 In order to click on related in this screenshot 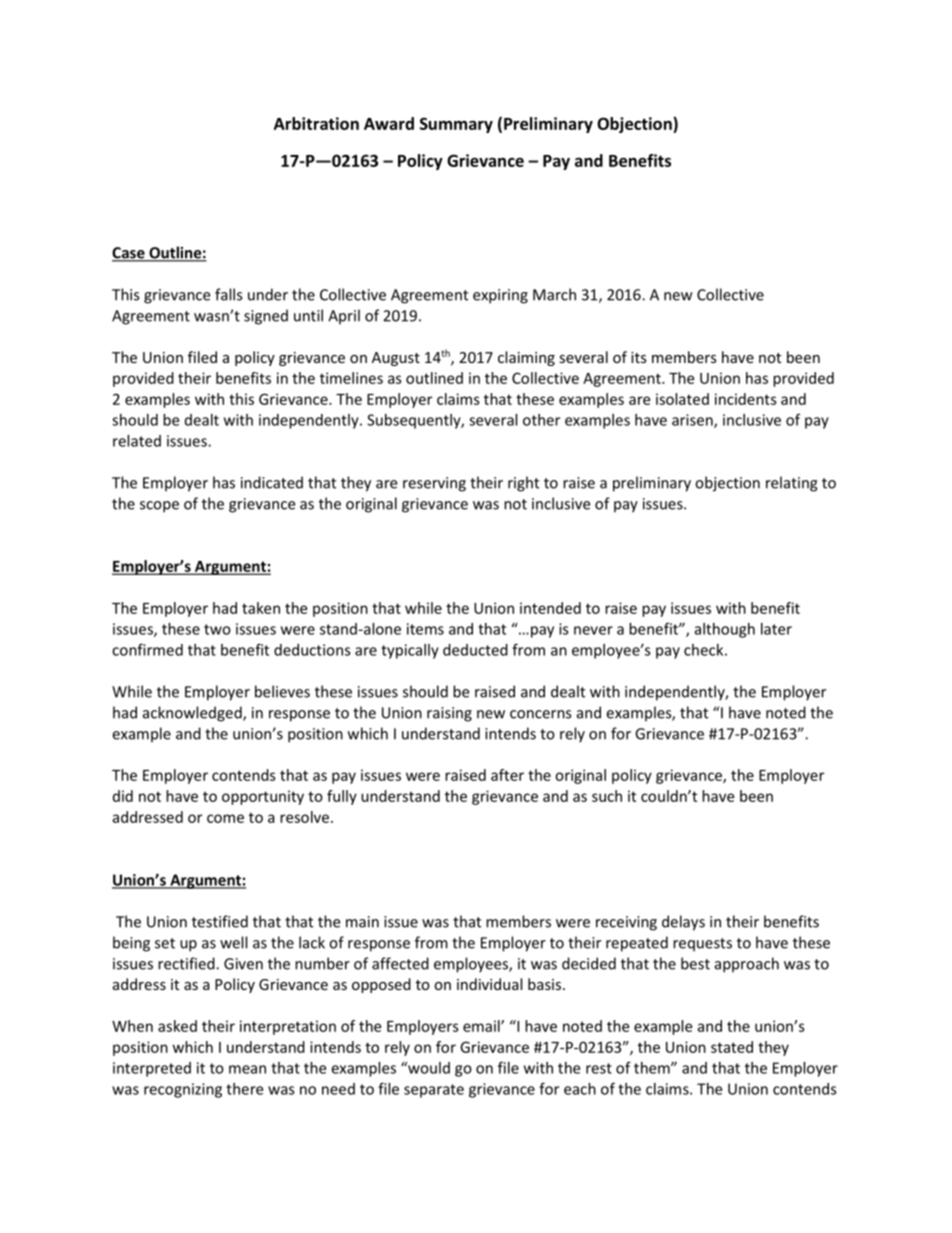, I will do `click(137, 441)`.
